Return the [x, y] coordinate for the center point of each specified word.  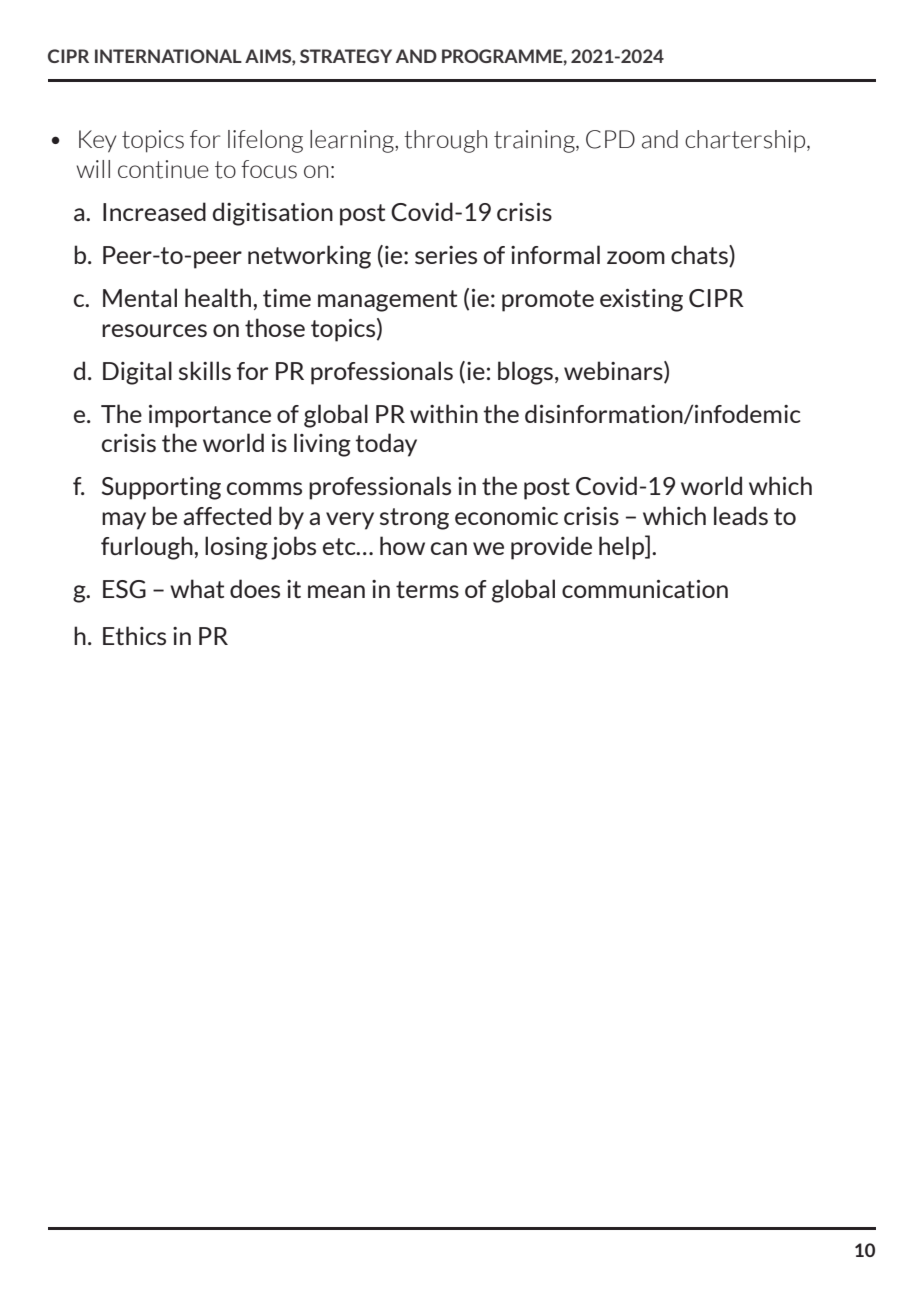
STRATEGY [346, 56]
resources [154, 330]
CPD [610, 139]
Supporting [161, 488]
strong [414, 519]
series [446, 255]
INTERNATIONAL [168, 56]
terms [427, 589]
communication [645, 589]
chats [700, 254]
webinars [614, 371]
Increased [154, 211]
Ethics [134, 635]
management [387, 301]
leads [741, 515]
